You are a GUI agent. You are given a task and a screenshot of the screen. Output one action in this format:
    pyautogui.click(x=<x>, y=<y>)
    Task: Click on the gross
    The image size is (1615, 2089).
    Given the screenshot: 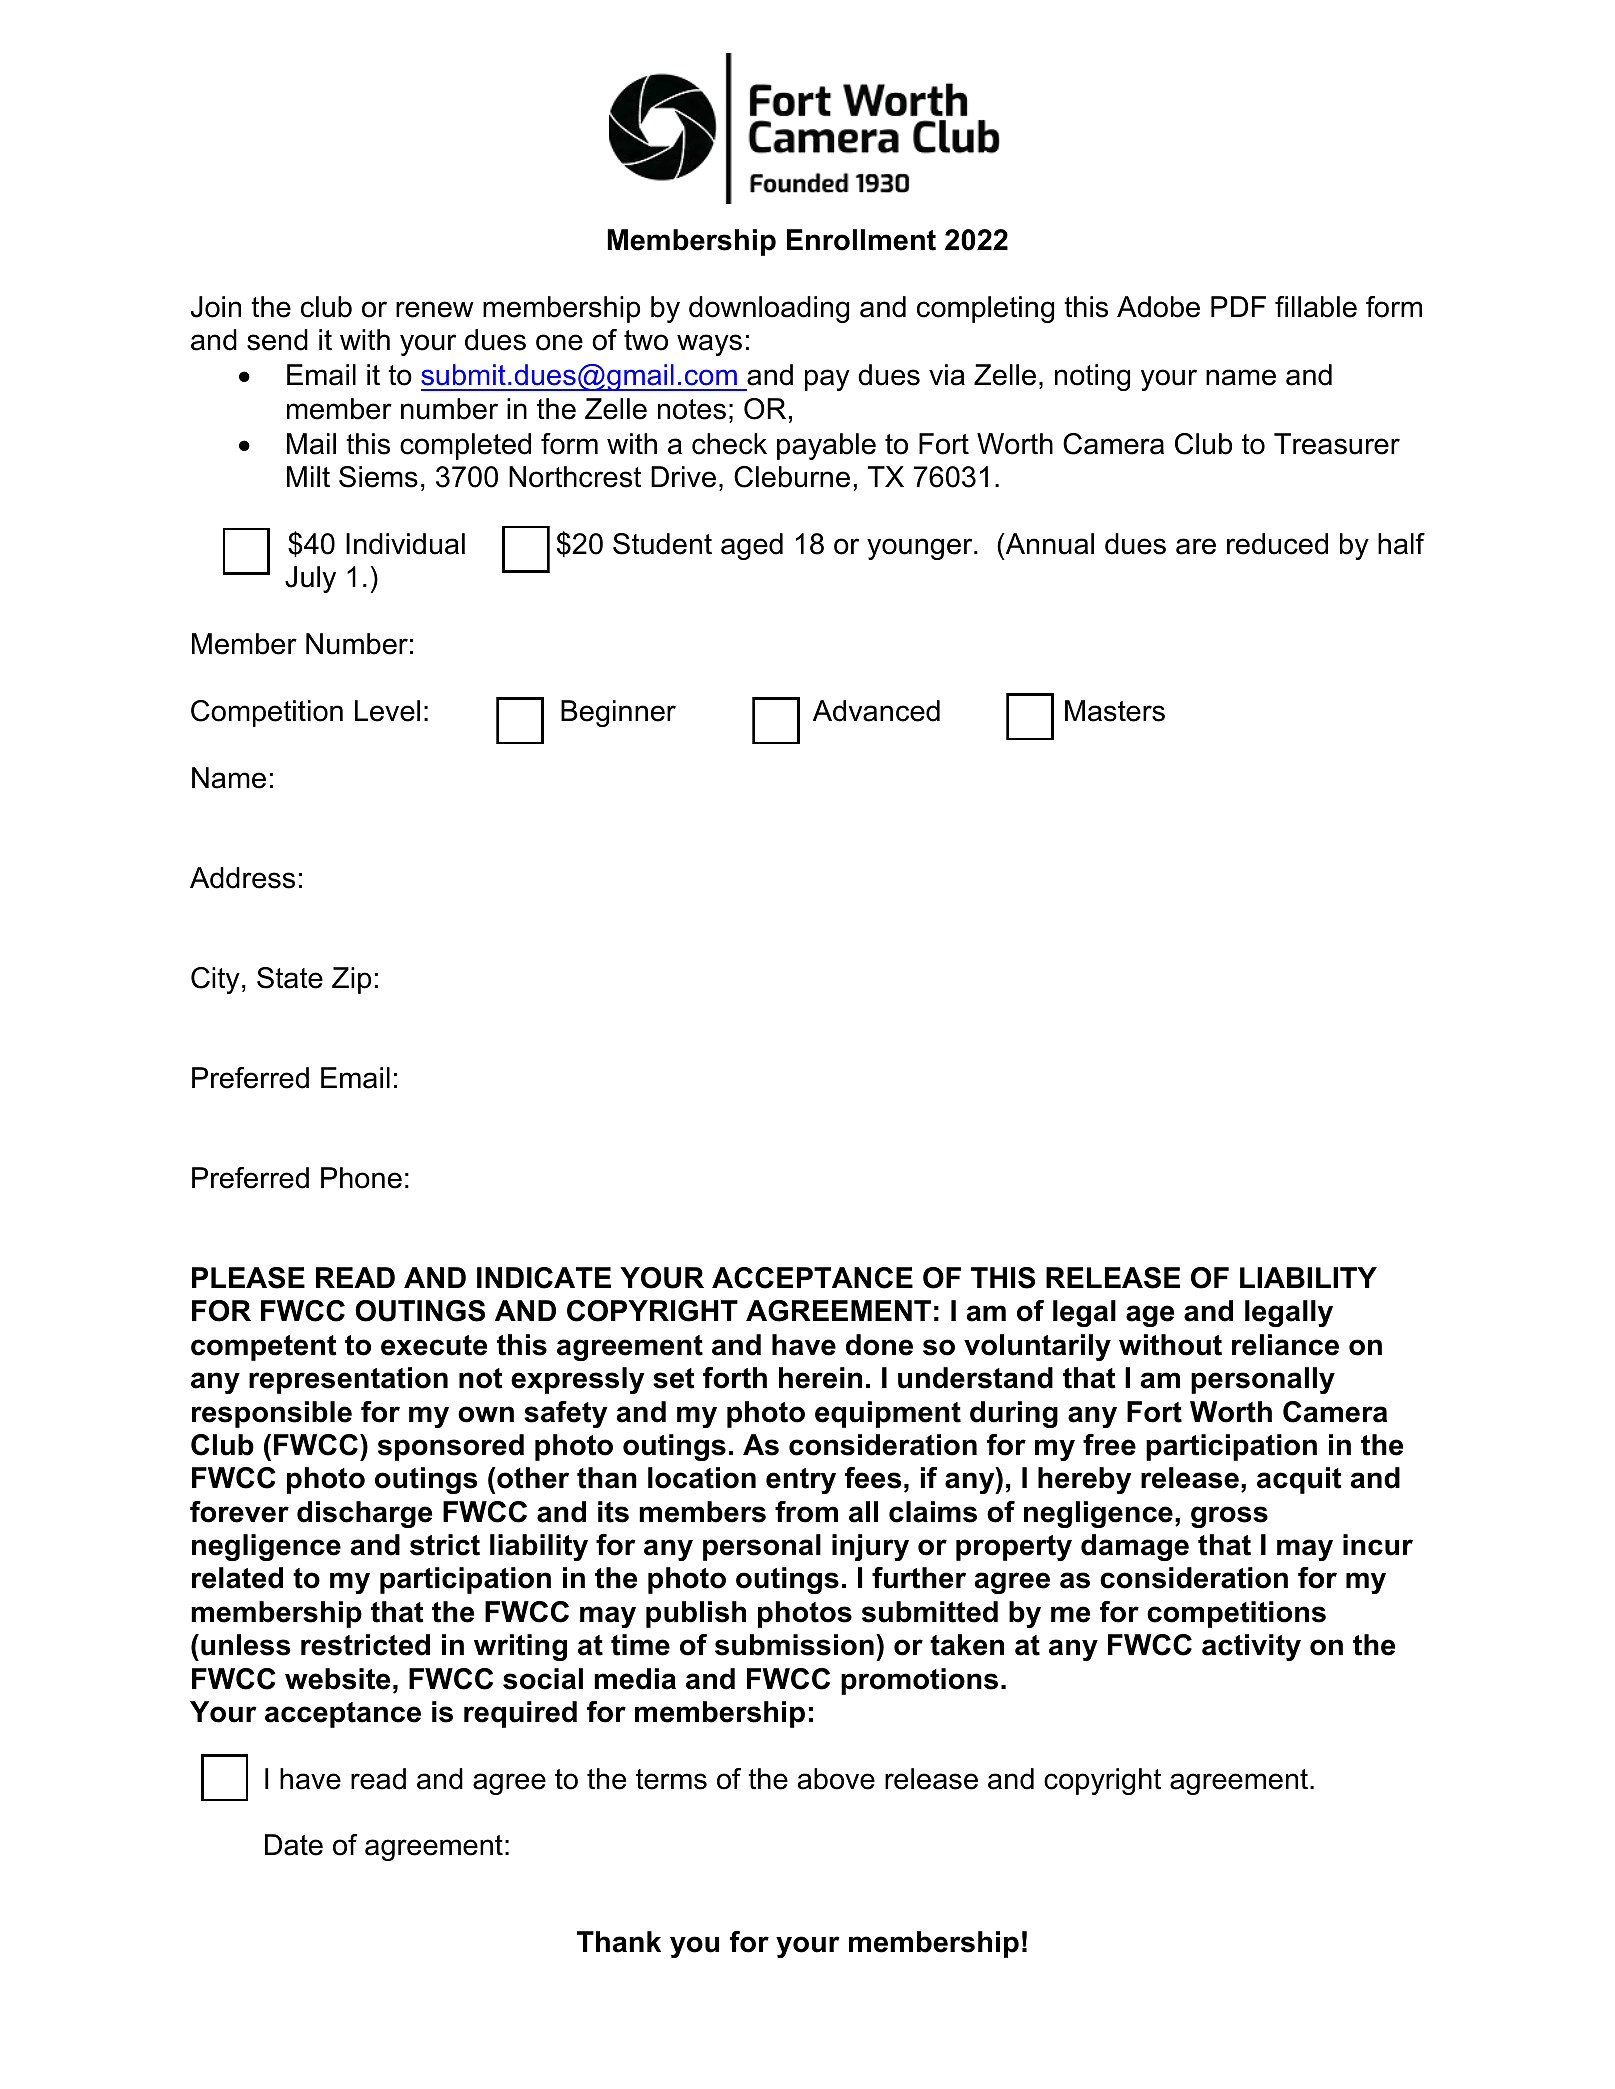 What is the action you would take?
    pyautogui.click(x=1229, y=1517)
